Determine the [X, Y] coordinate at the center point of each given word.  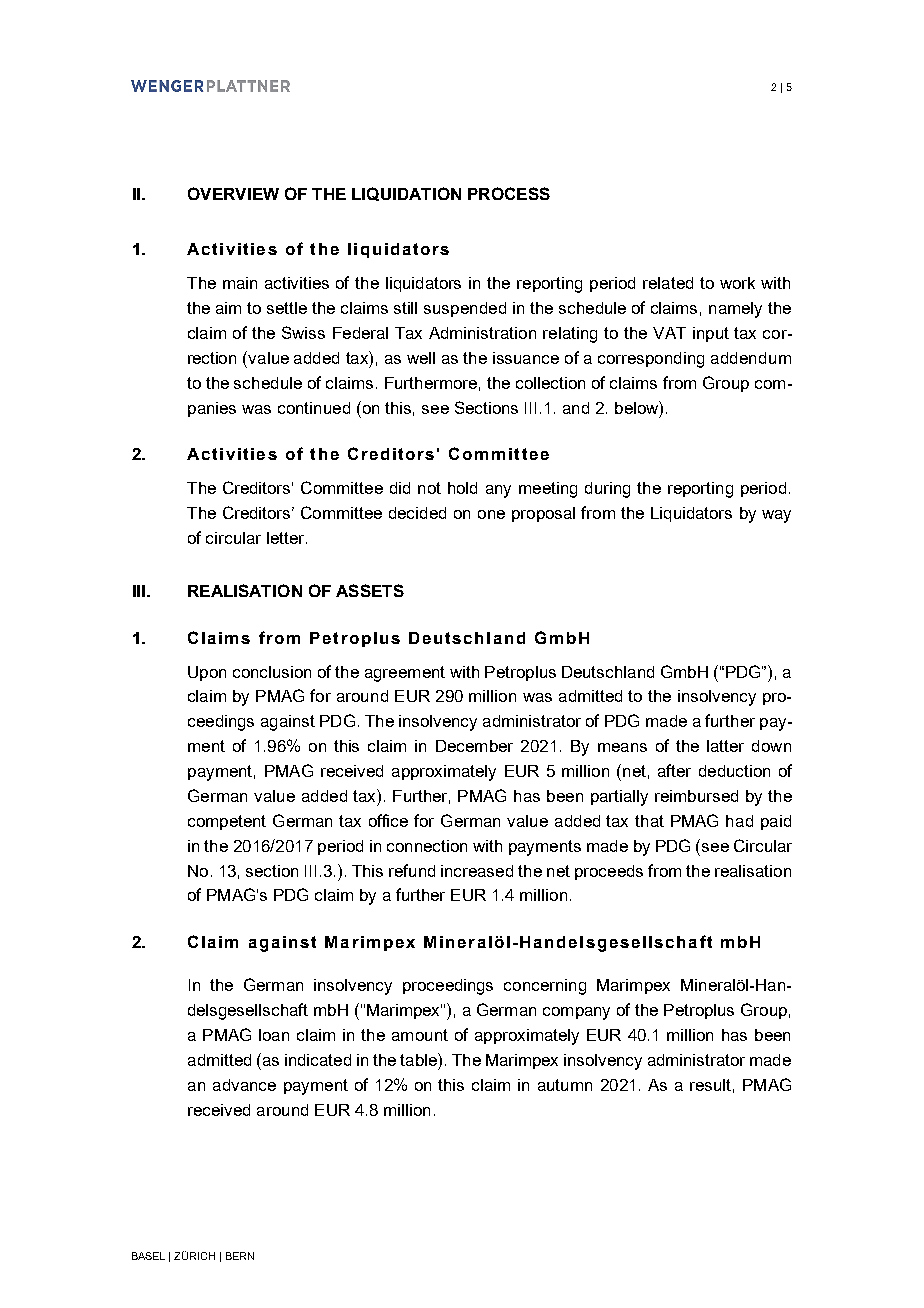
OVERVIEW [233, 193]
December [474, 746]
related [668, 283]
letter [287, 538]
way [776, 516]
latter [725, 746]
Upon [207, 673]
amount [420, 1035]
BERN [240, 1256]
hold [462, 488]
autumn [565, 1085]
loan [274, 1035]
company [576, 1013]
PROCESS [509, 193]
